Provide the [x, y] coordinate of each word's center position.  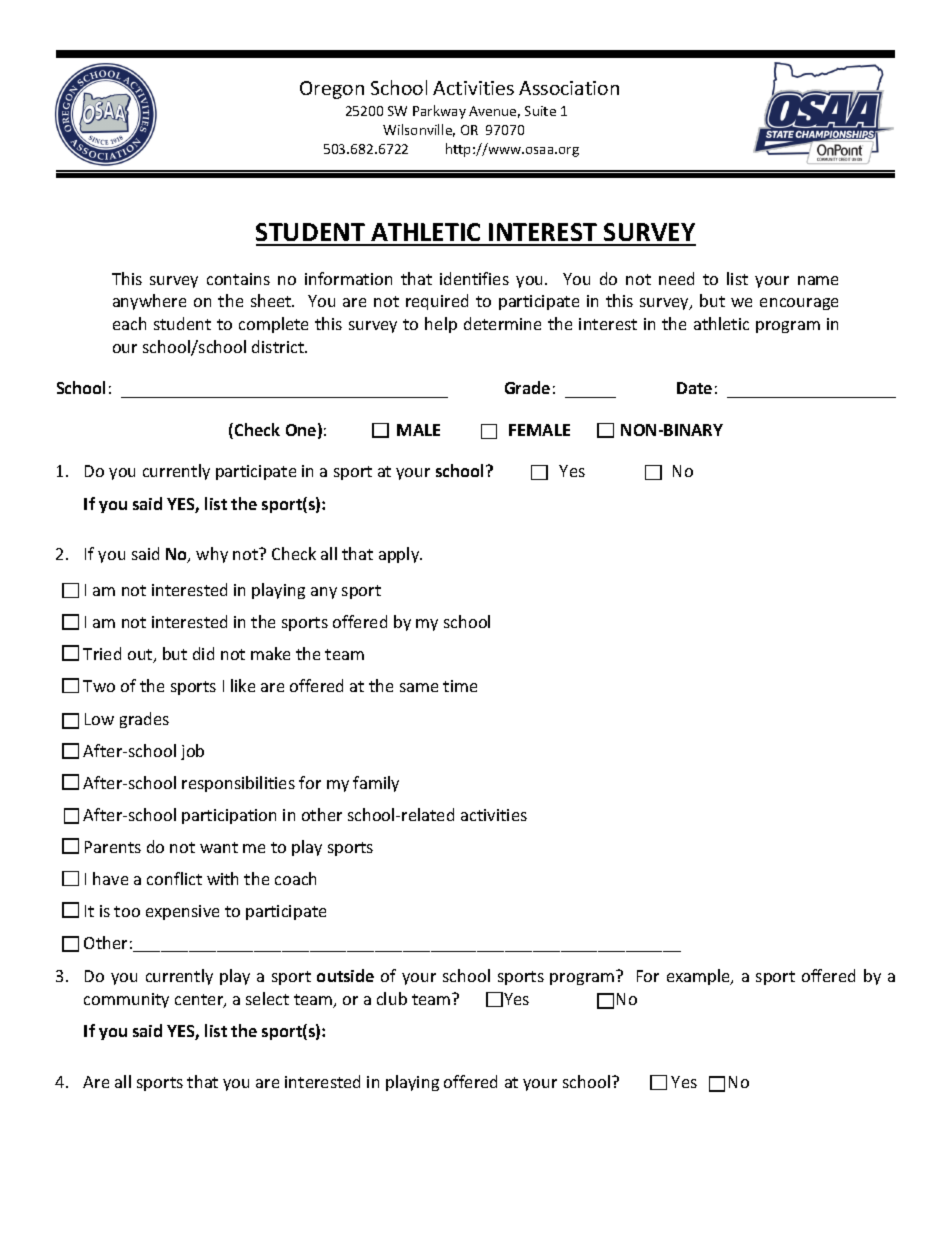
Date [694, 388]
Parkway [439, 112]
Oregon [332, 90]
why [212, 555]
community [126, 1000]
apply [400, 555]
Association [569, 88]
